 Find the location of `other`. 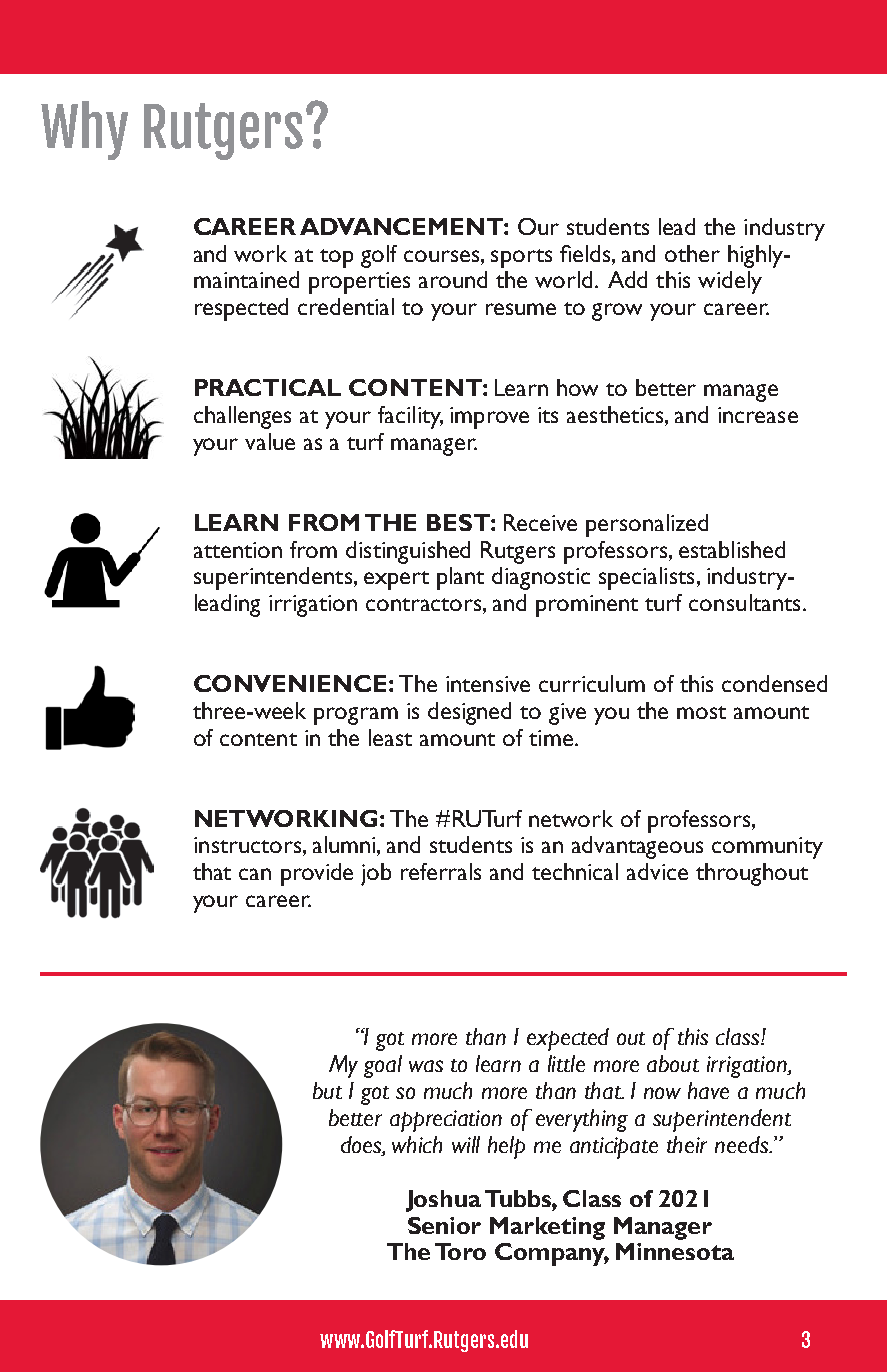

other is located at coordinates (692, 253).
